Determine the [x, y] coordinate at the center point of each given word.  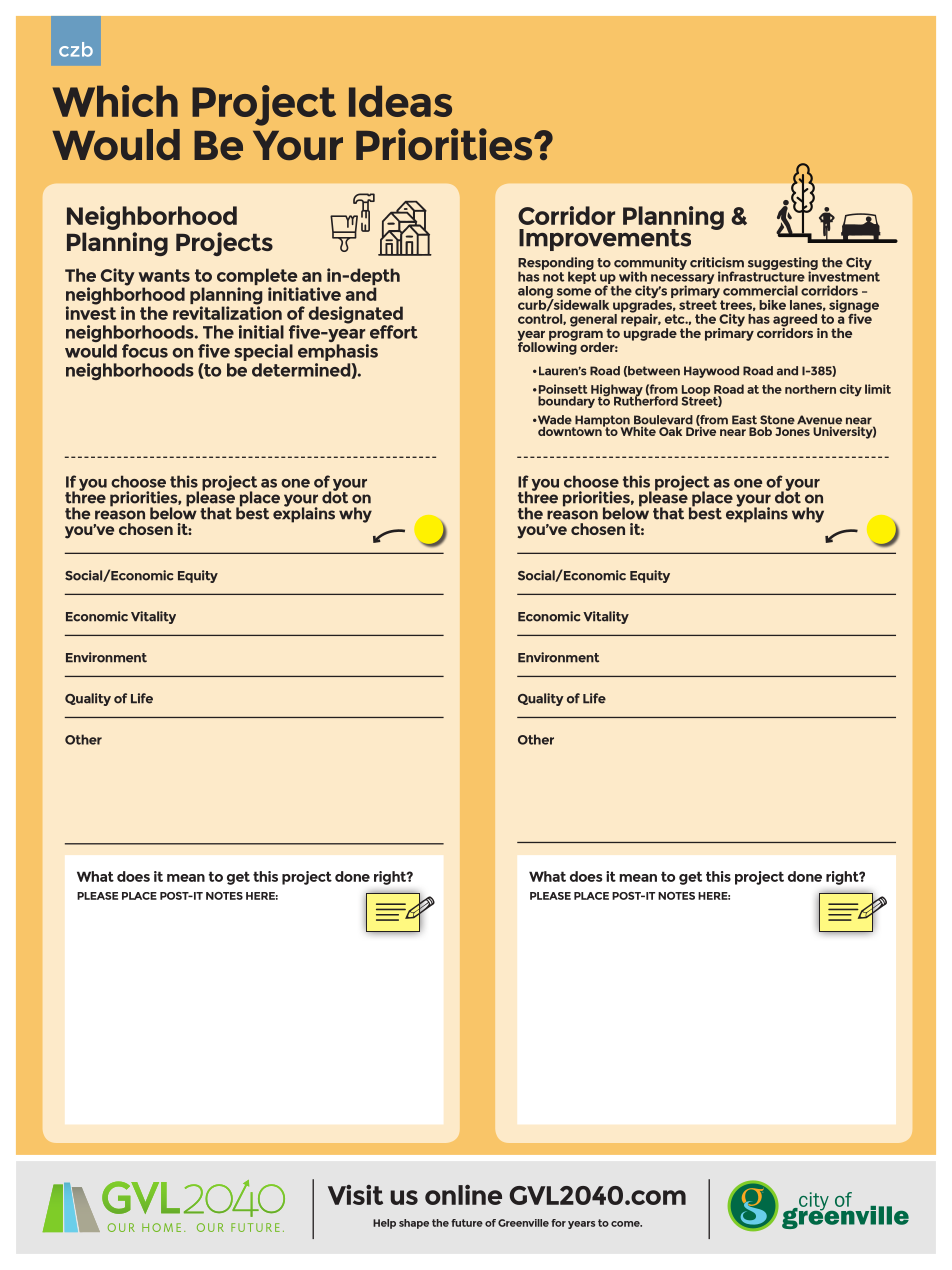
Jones [792, 431]
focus [145, 351]
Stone [777, 420]
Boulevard [663, 420]
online [463, 1195]
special [263, 352]
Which [115, 101]
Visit [355, 1195]
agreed [796, 321]
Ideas [400, 101]
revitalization [227, 312]
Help [384, 1224]
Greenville [523, 1223]
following [547, 347]
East [744, 420]
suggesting [783, 265]
